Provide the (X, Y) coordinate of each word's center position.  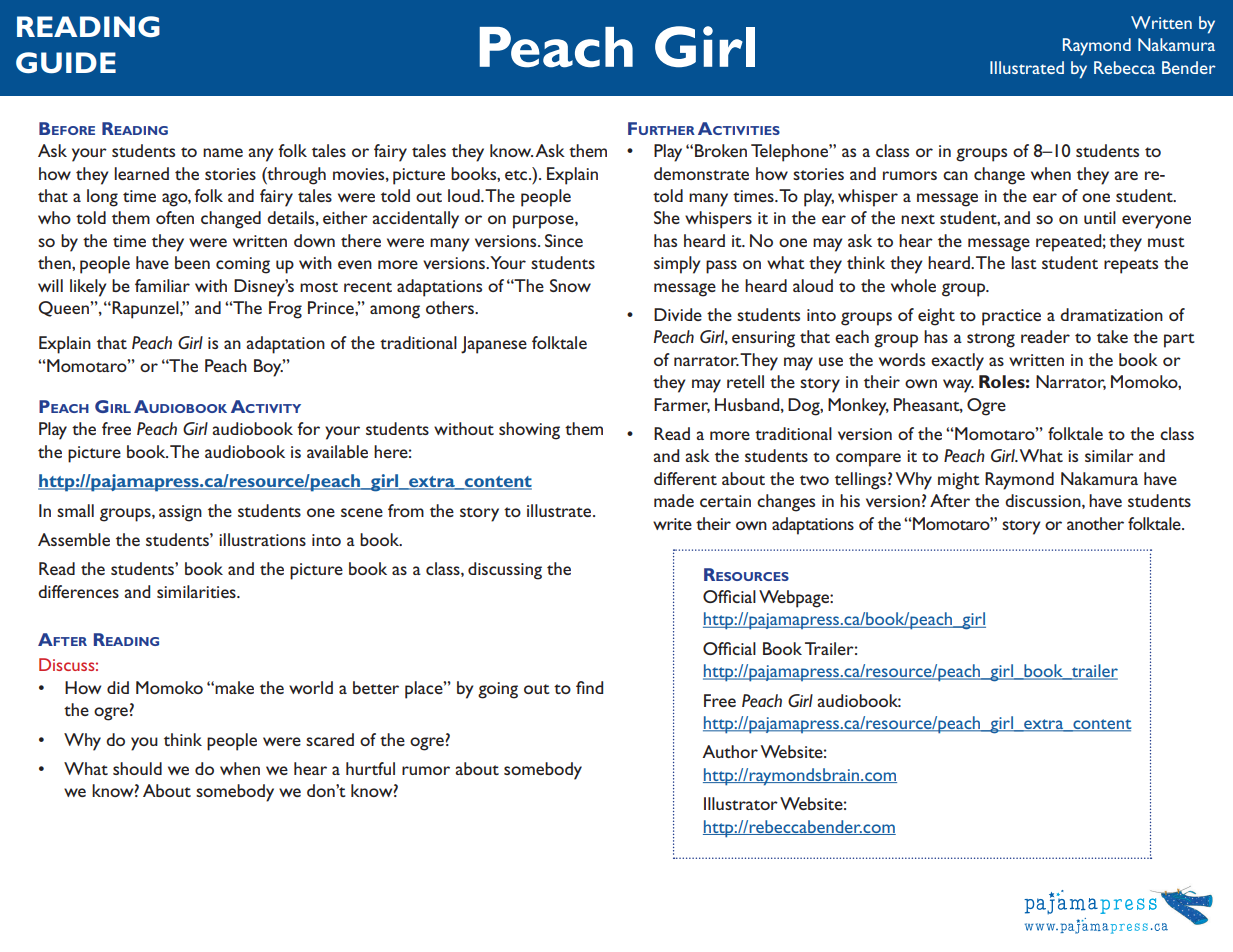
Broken (721, 150)
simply (677, 265)
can (955, 175)
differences (78, 591)
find (589, 687)
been (192, 262)
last (1024, 262)
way (958, 386)
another (1095, 523)
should (137, 768)
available (337, 451)
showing (529, 431)
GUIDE (66, 63)
